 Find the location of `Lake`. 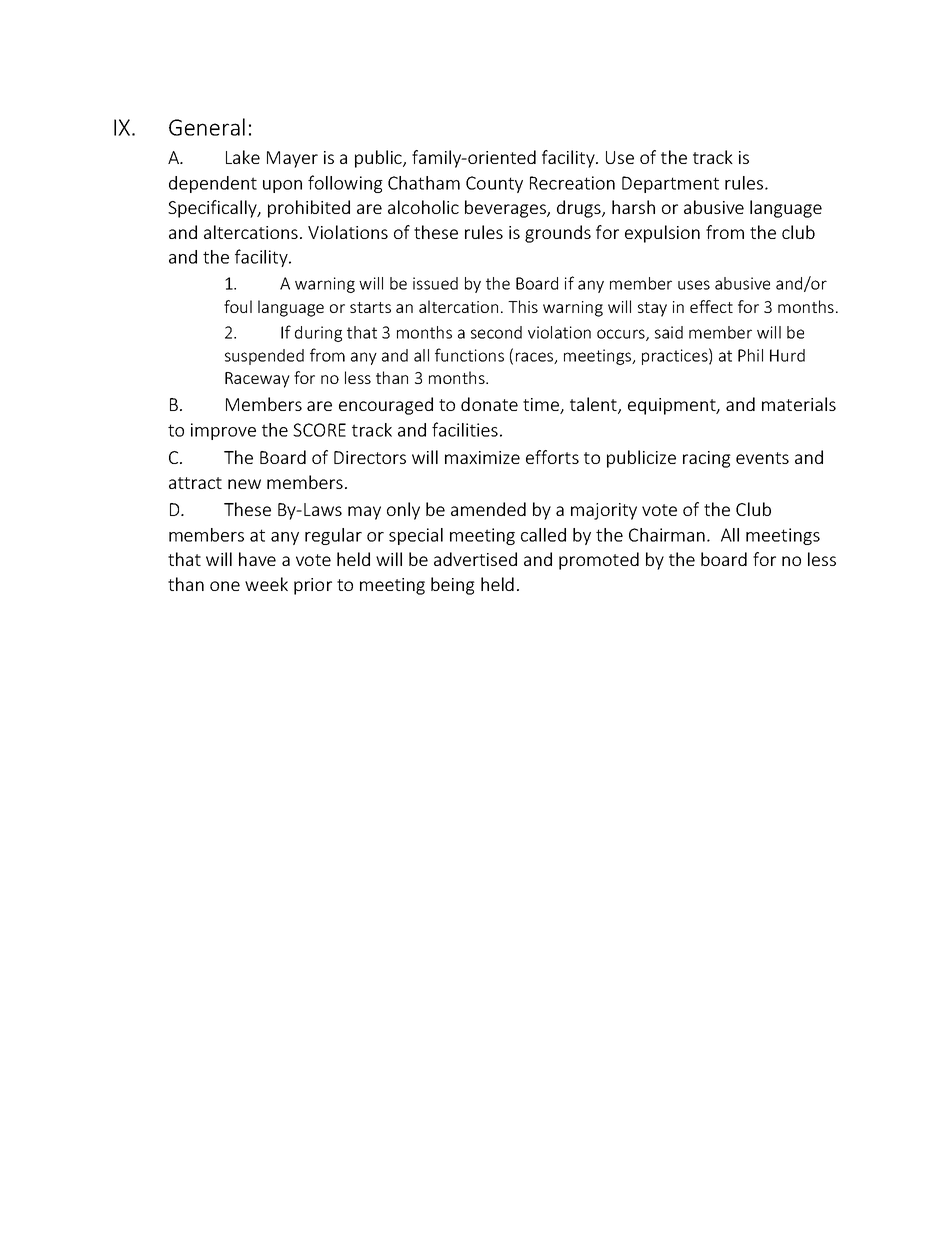

Lake is located at coordinates (243, 157).
